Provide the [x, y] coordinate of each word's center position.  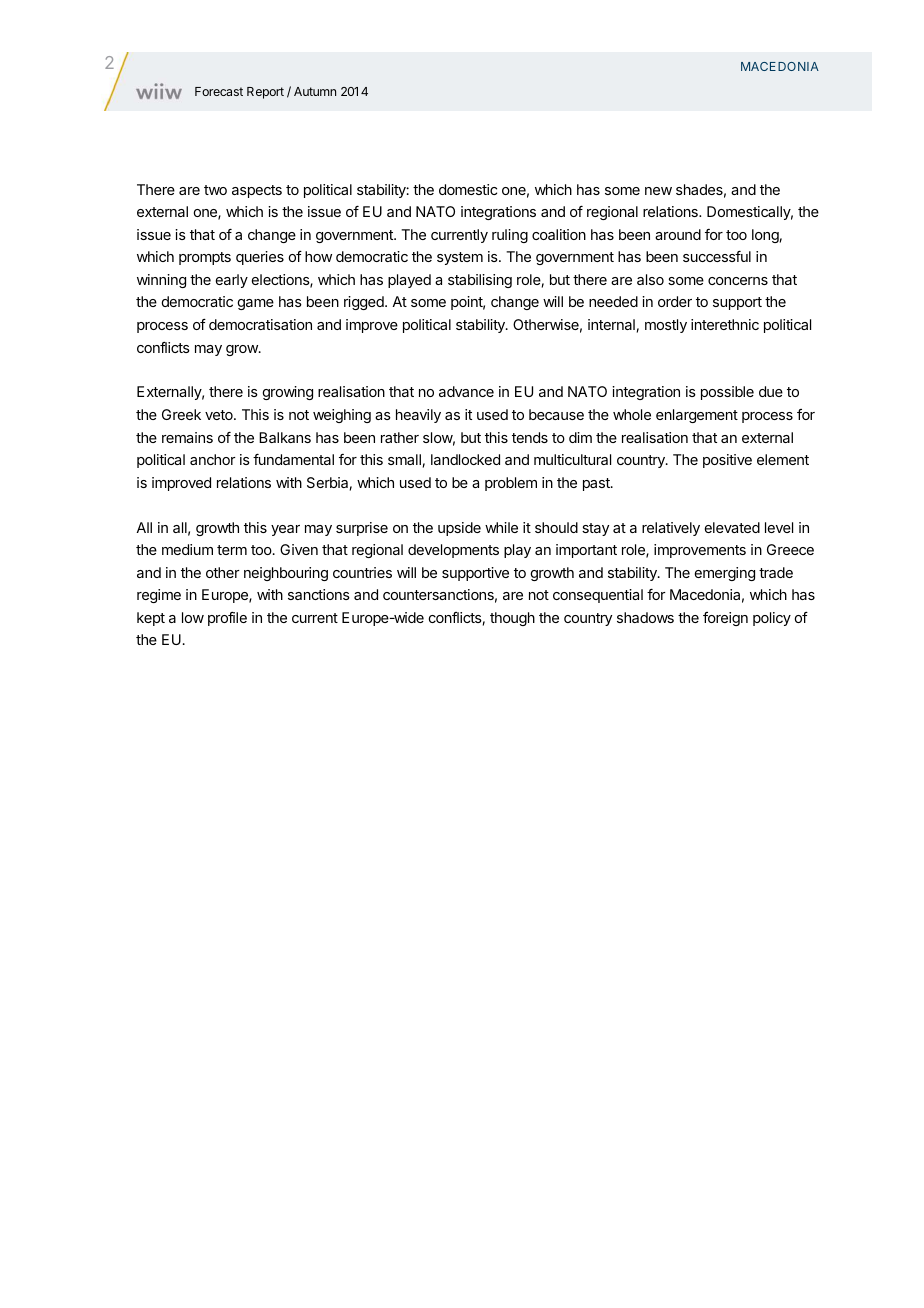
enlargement [697, 416]
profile [227, 619]
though [512, 619]
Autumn [315, 91]
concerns [738, 281]
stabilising [480, 281]
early [232, 281]
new [658, 191]
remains [187, 437]
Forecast [219, 91]
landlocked [465, 459]
